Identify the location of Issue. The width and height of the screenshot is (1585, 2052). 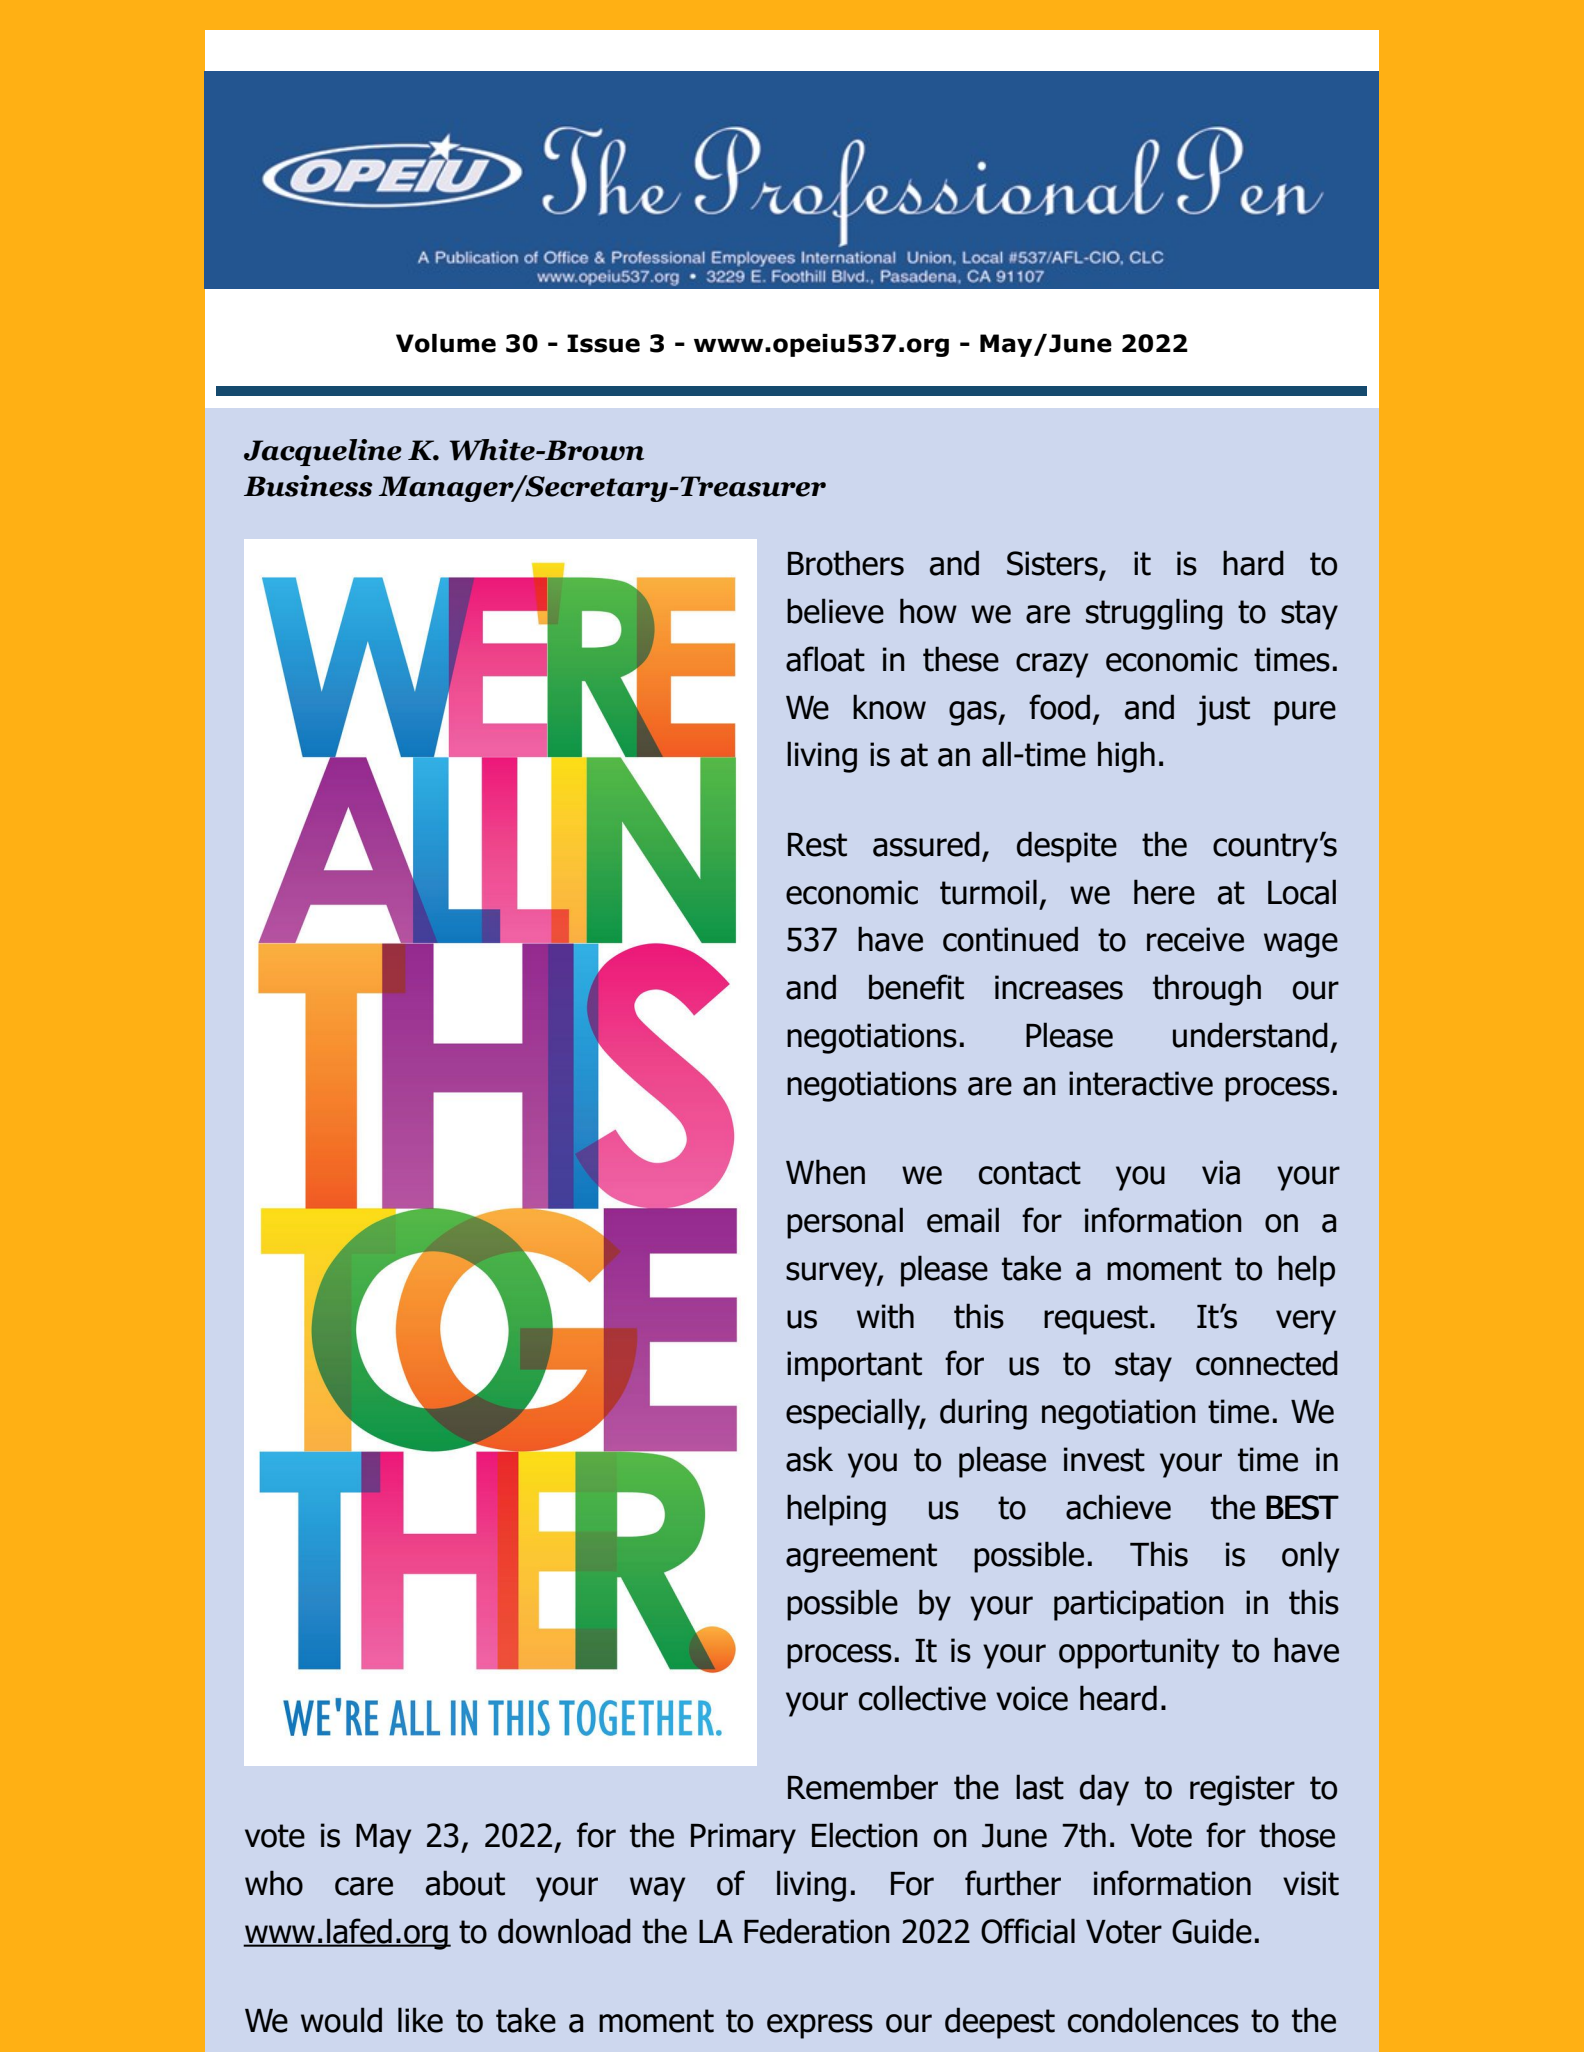
(603, 343).
